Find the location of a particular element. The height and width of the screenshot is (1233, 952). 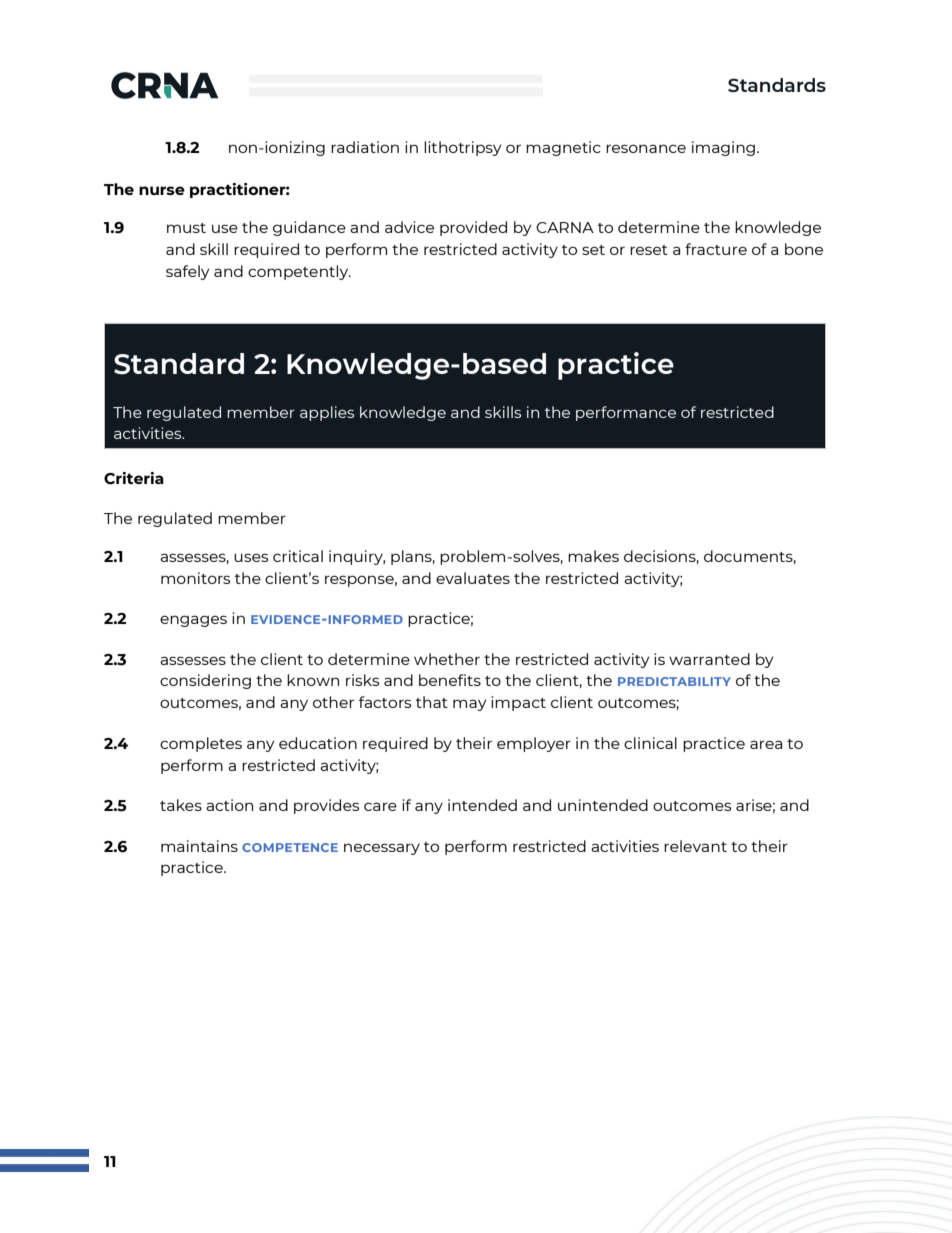

lithotripsy is located at coordinates (462, 148).
